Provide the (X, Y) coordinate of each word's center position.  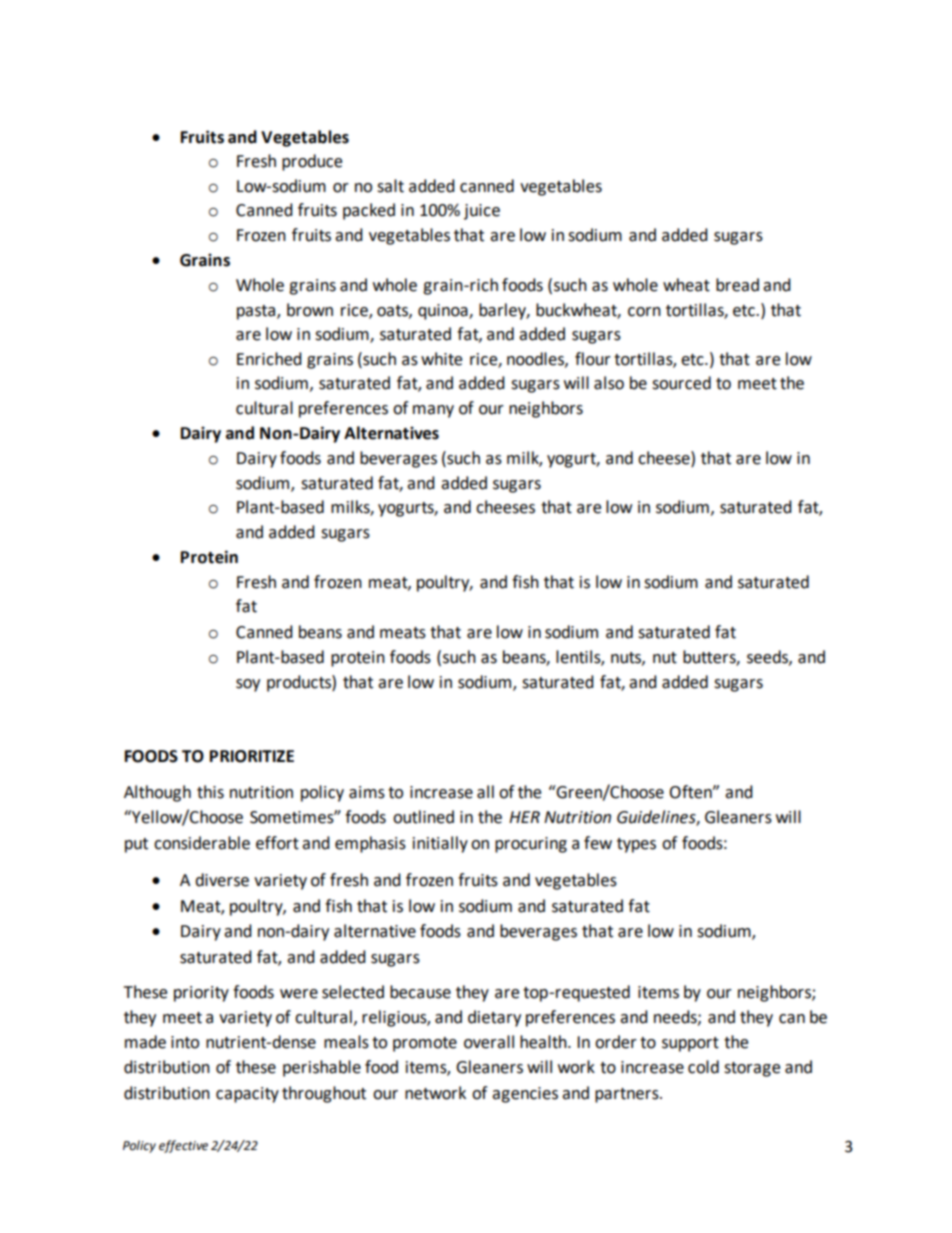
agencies (525, 1095)
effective (183, 1146)
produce (312, 162)
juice (482, 212)
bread (737, 285)
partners (628, 1095)
